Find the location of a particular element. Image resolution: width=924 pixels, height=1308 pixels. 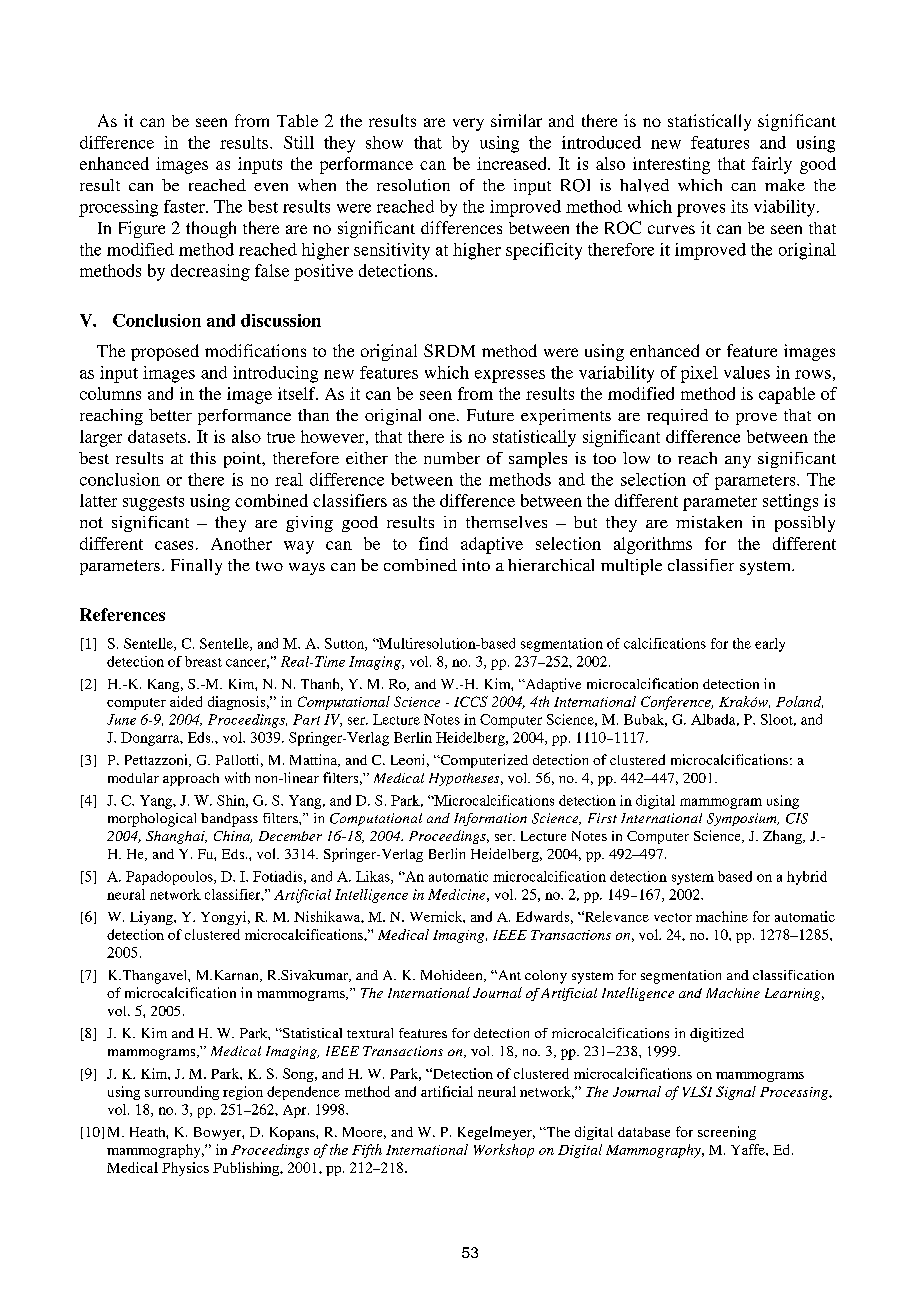

Physics is located at coordinates (185, 1169).
